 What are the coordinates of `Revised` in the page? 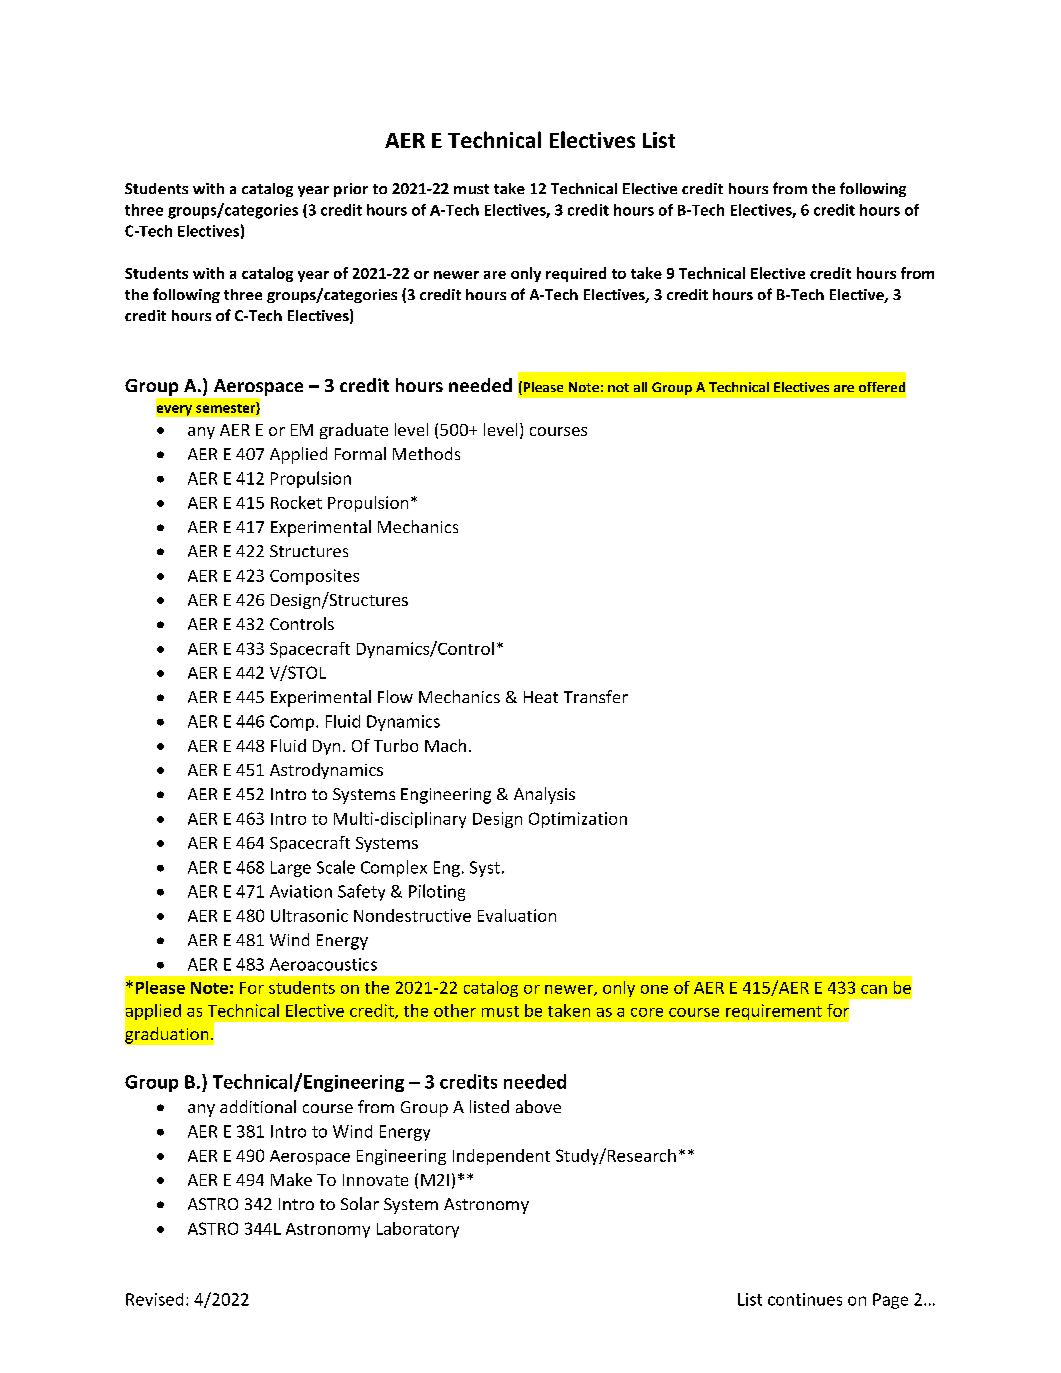 It's located at (154, 1299).
